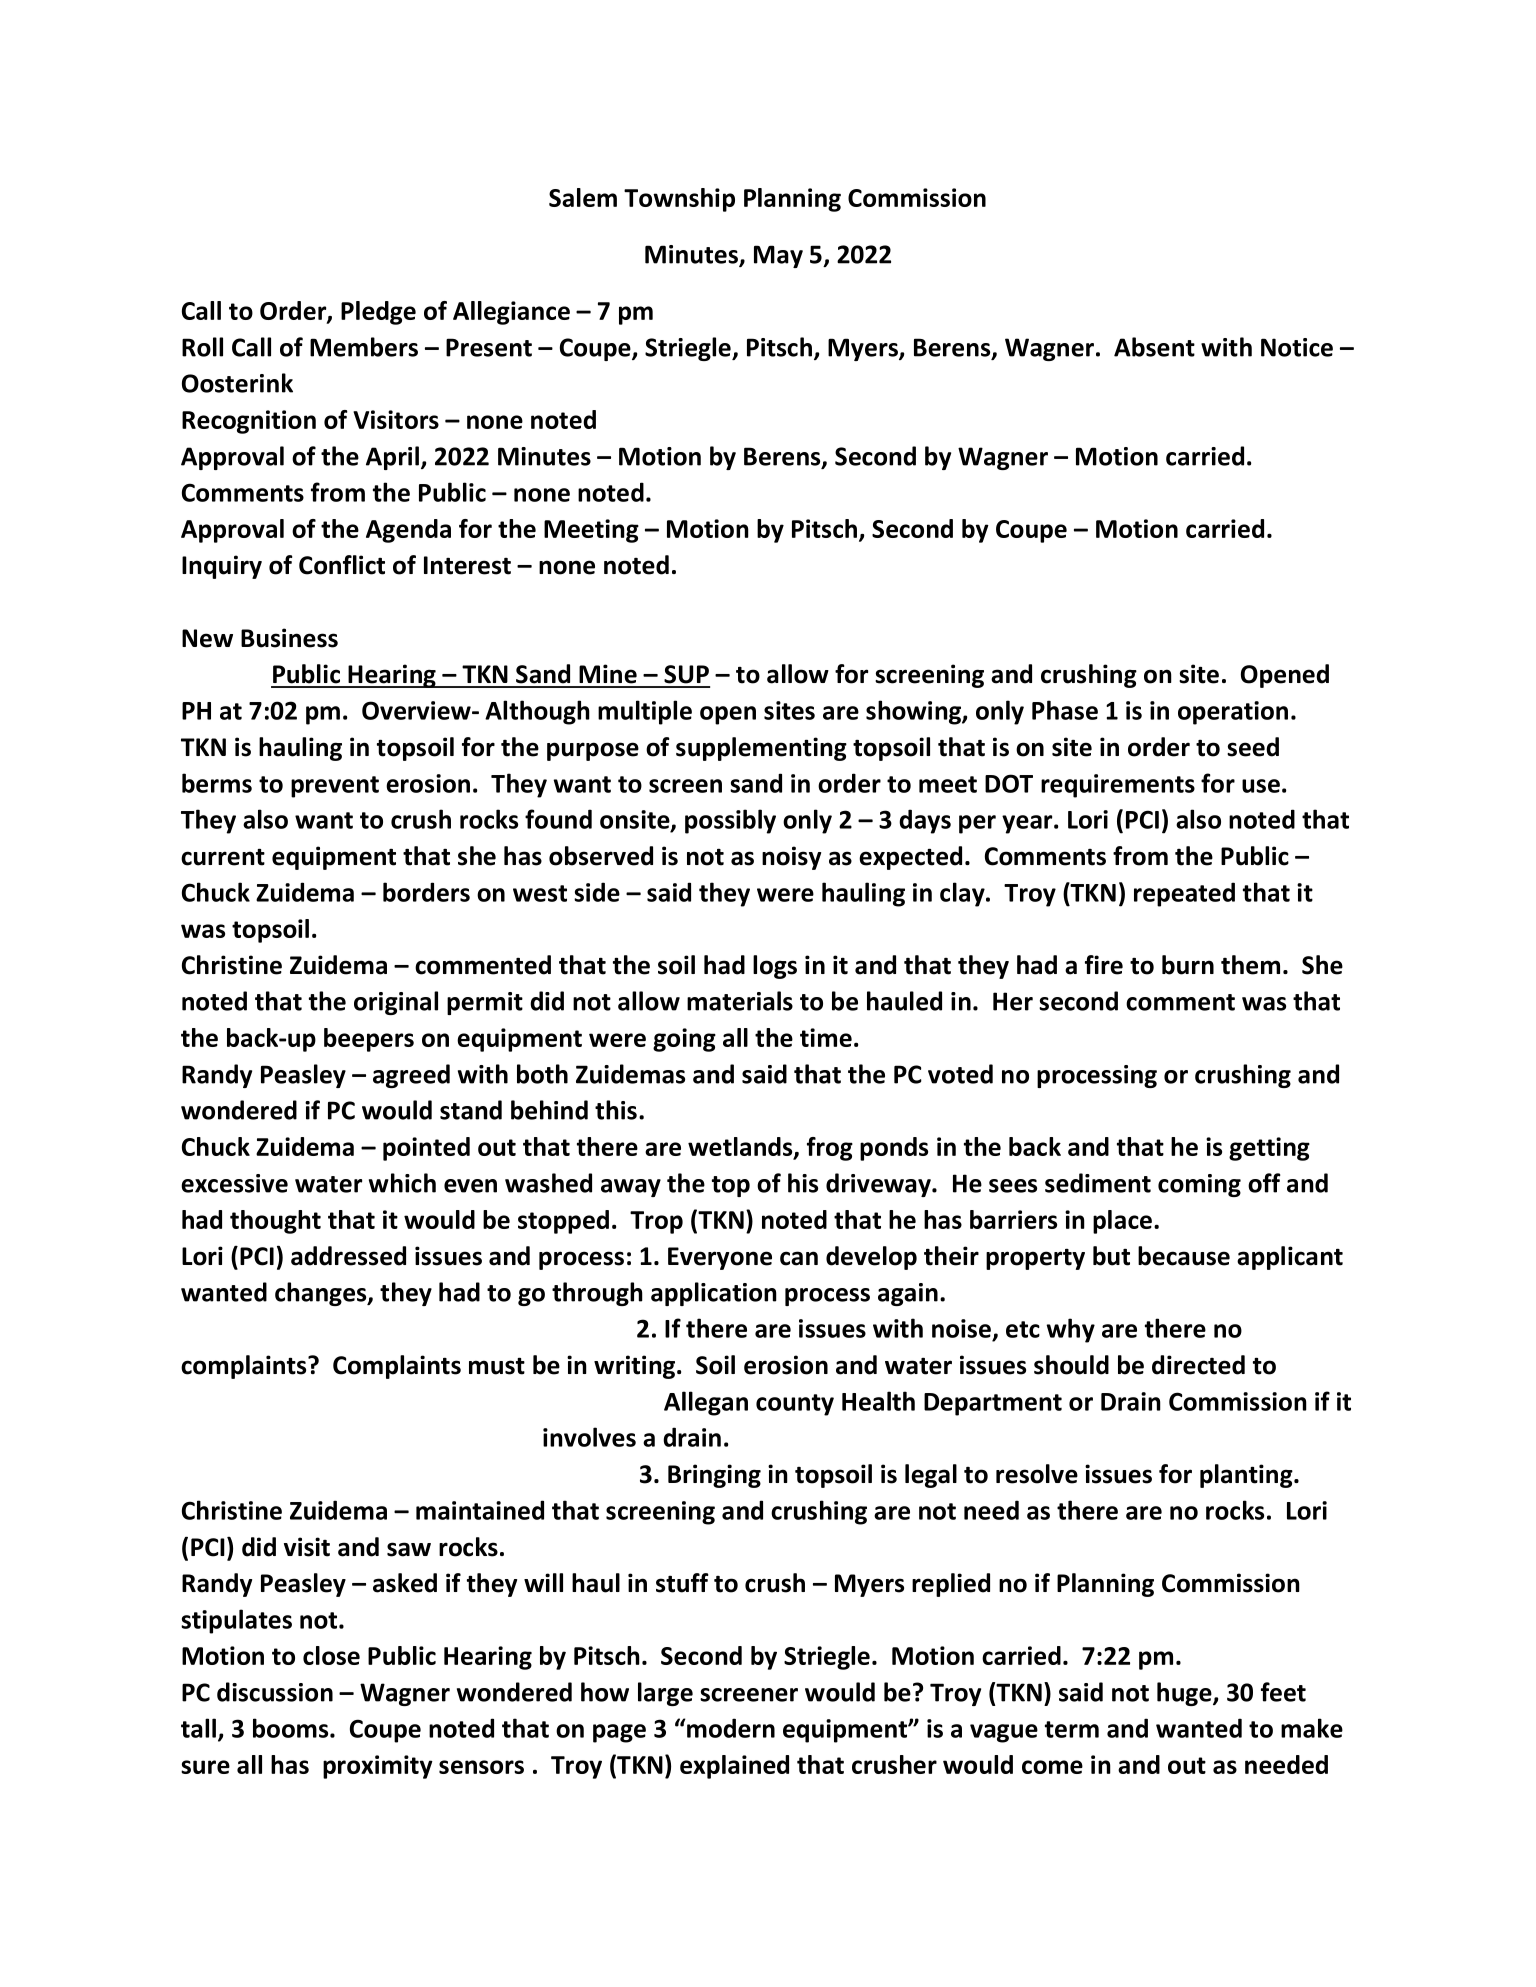  What do you see at coordinates (1154, 347) in the document?
I see `Absent` at bounding box center [1154, 347].
